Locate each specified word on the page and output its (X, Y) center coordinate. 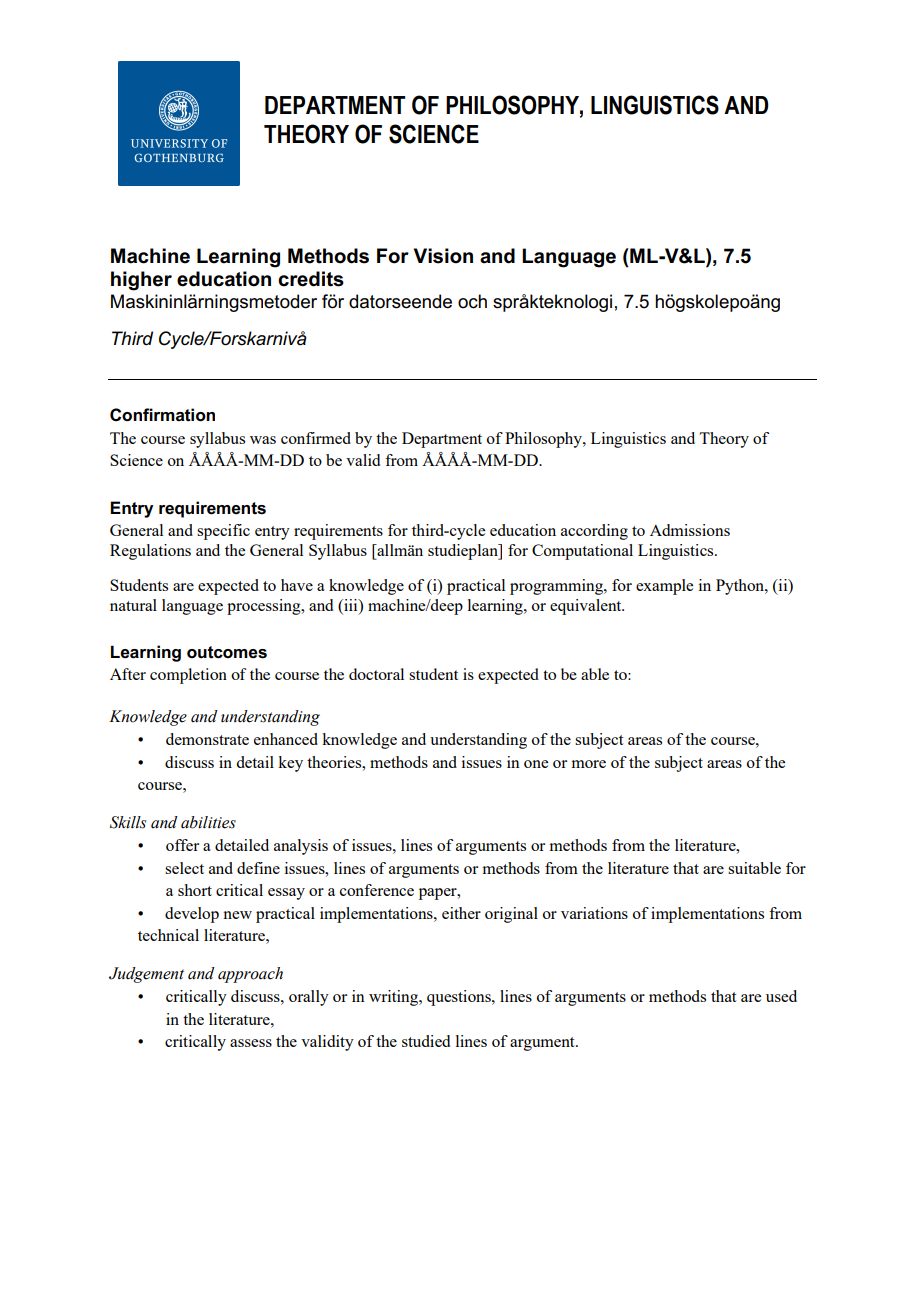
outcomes (227, 652)
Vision (443, 256)
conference (377, 890)
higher (141, 281)
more (589, 764)
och (472, 301)
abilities (208, 822)
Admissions (690, 530)
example (664, 587)
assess (251, 1043)
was (263, 440)
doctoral (376, 674)
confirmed (316, 438)
